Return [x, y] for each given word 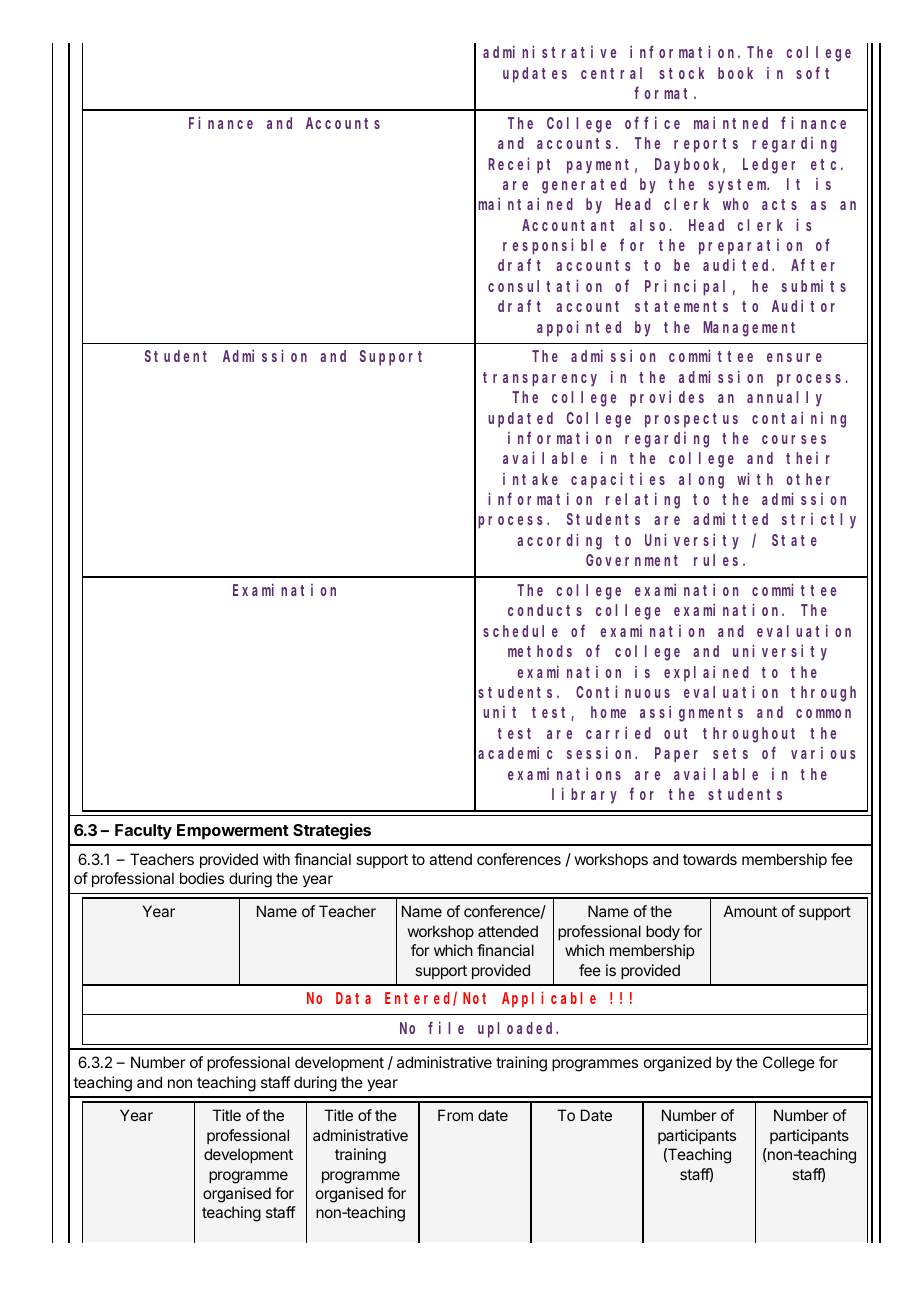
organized [677, 1064]
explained [706, 673]
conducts [545, 610]
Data [353, 998]
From [455, 1115]
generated [584, 186]
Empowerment [233, 832]
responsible [554, 246]
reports [706, 145]
